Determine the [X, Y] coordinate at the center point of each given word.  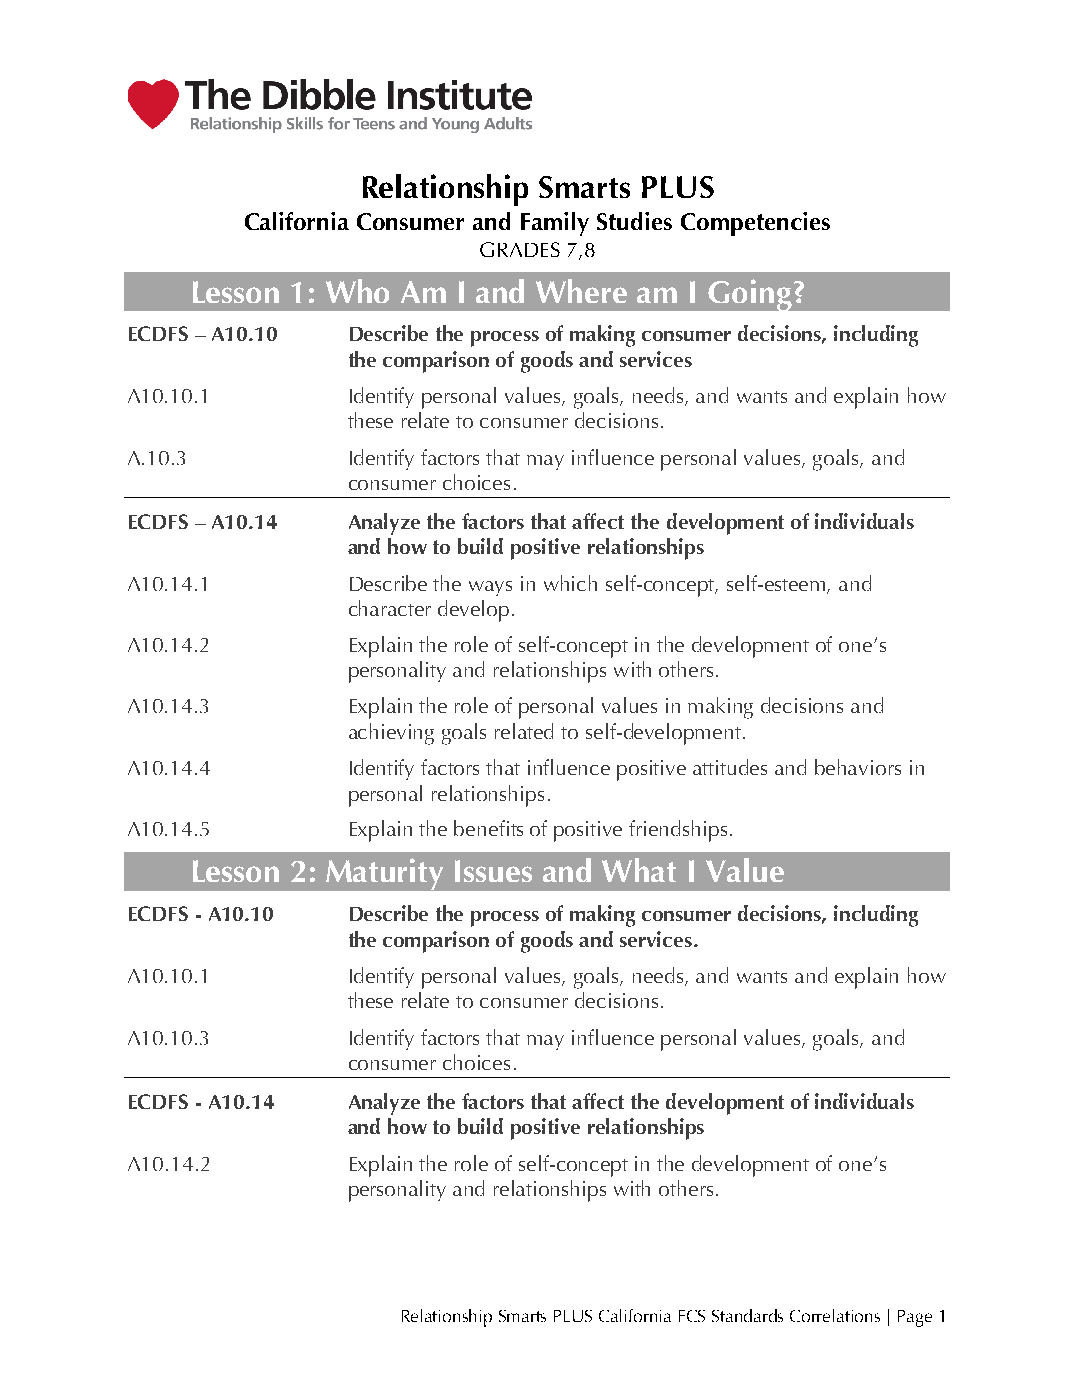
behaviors [858, 767]
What [639, 870]
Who [357, 291]
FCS [692, 1316]
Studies [634, 221]
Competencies [755, 224]
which [570, 583]
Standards [747, 1315]
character [390, 608]
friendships [678, 831]
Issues [493, 871]
